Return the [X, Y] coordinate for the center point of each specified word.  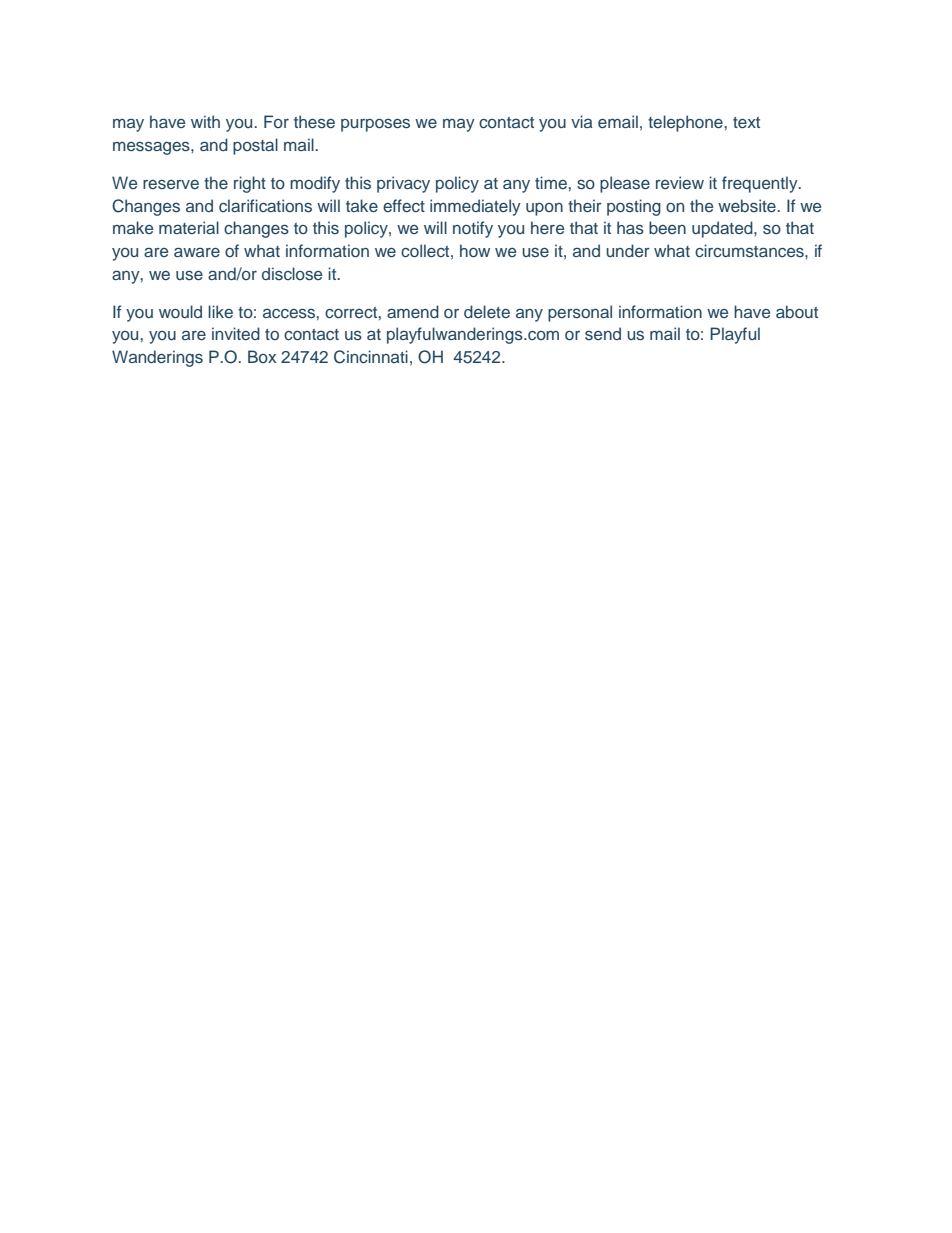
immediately [475, 207]
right [250, 184]
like [220, 311]
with [205, 121]
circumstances [750, 250]
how [475, 250]
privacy [403, 184]
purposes [375, 125]
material [189, 227]
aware [197, 252]
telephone [685, 123]
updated [723, 229]
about [797, 311]
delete [487, 311]
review [680, 182]
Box [262, 356]
